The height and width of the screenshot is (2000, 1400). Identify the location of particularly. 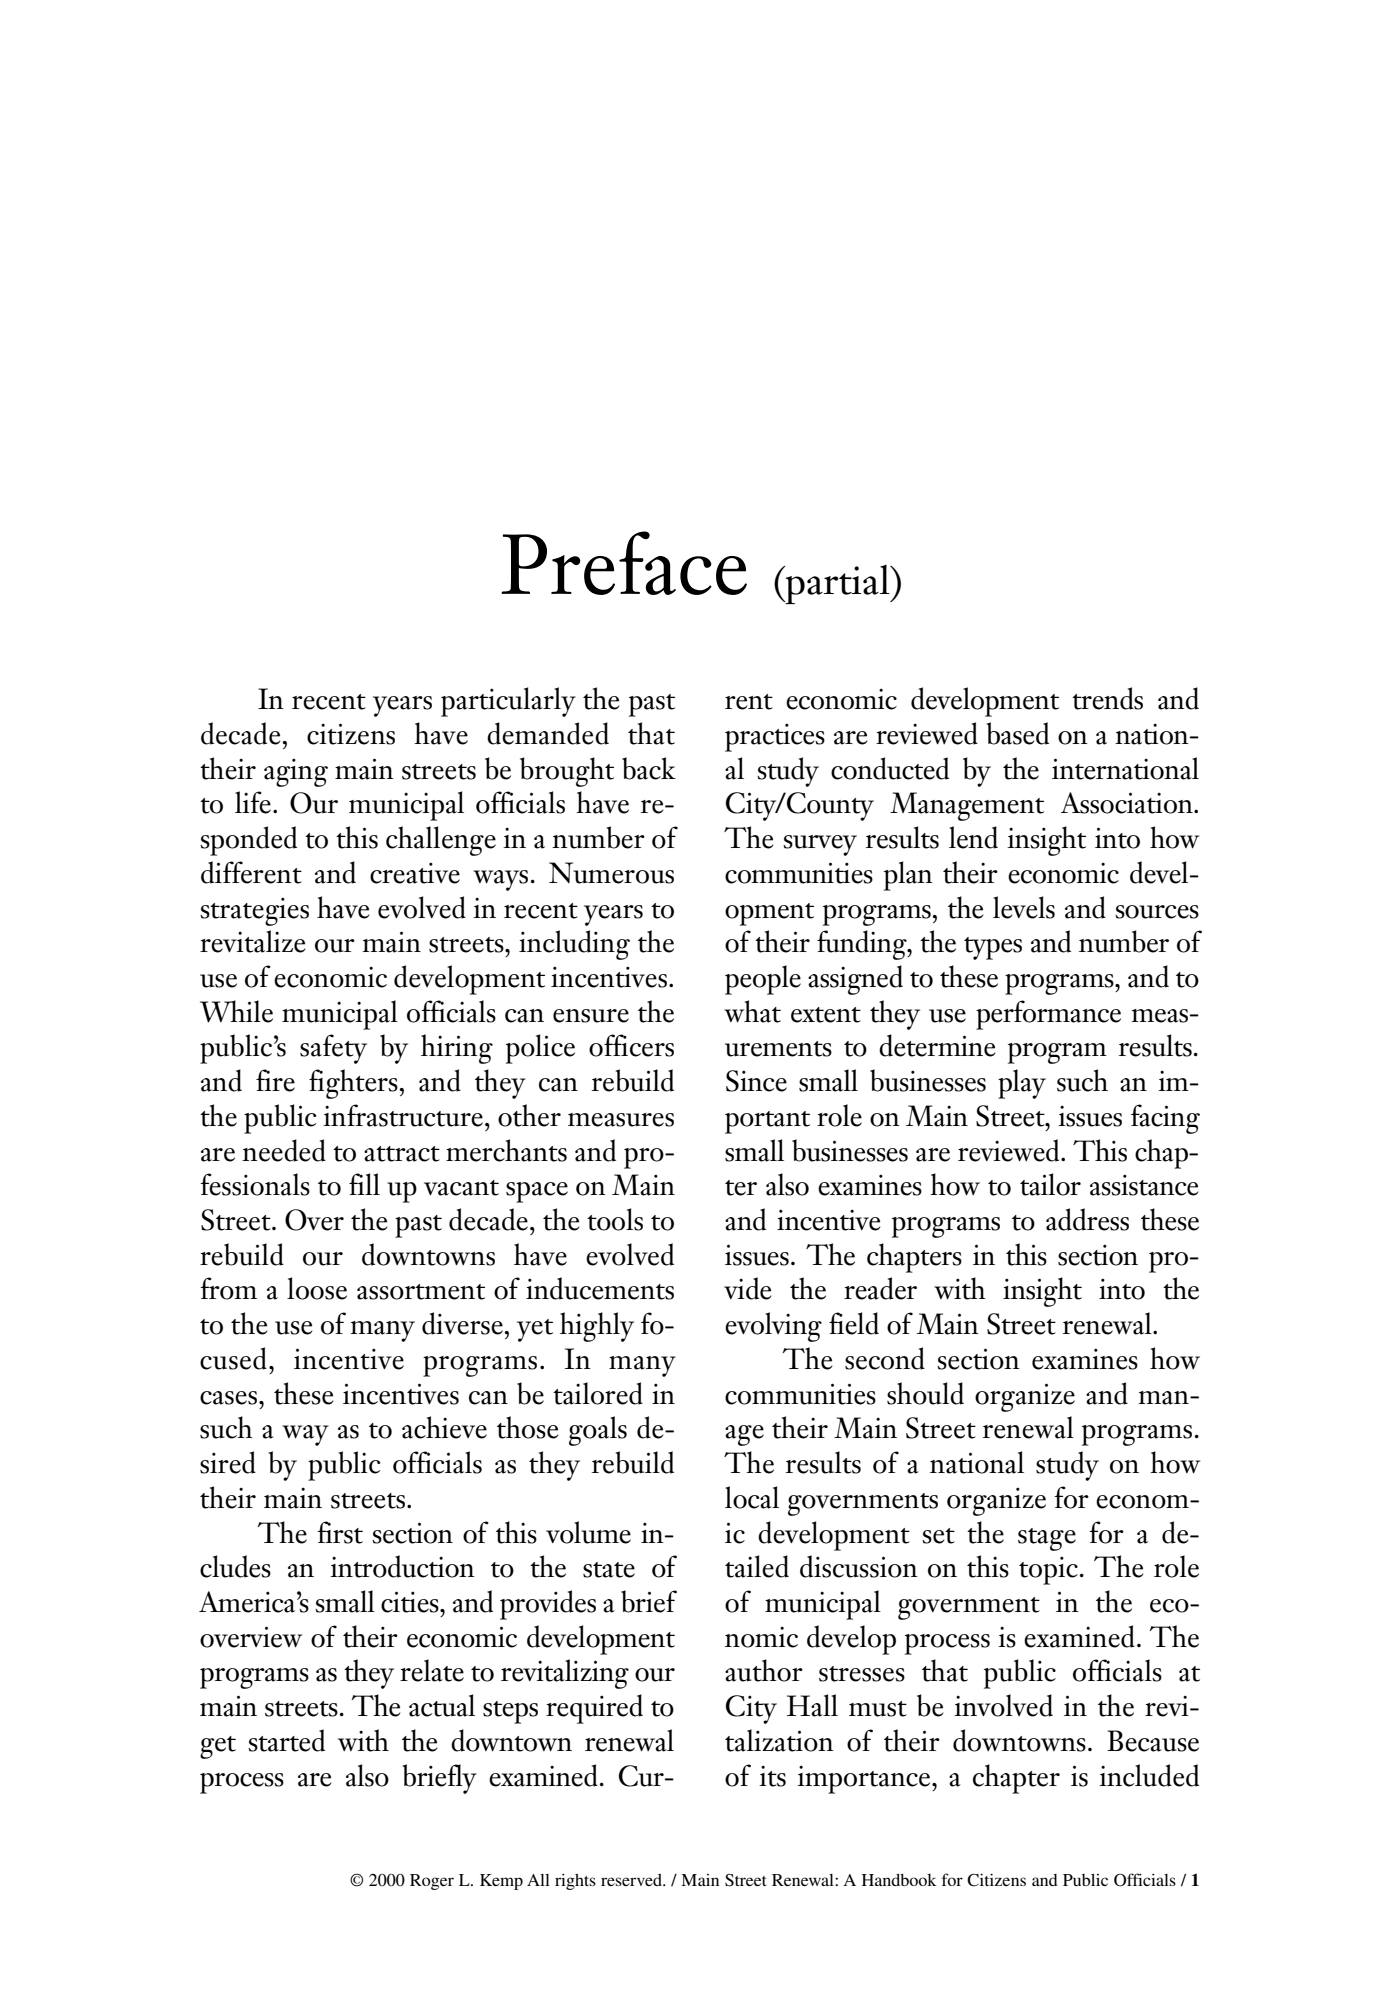
(508, 702).
